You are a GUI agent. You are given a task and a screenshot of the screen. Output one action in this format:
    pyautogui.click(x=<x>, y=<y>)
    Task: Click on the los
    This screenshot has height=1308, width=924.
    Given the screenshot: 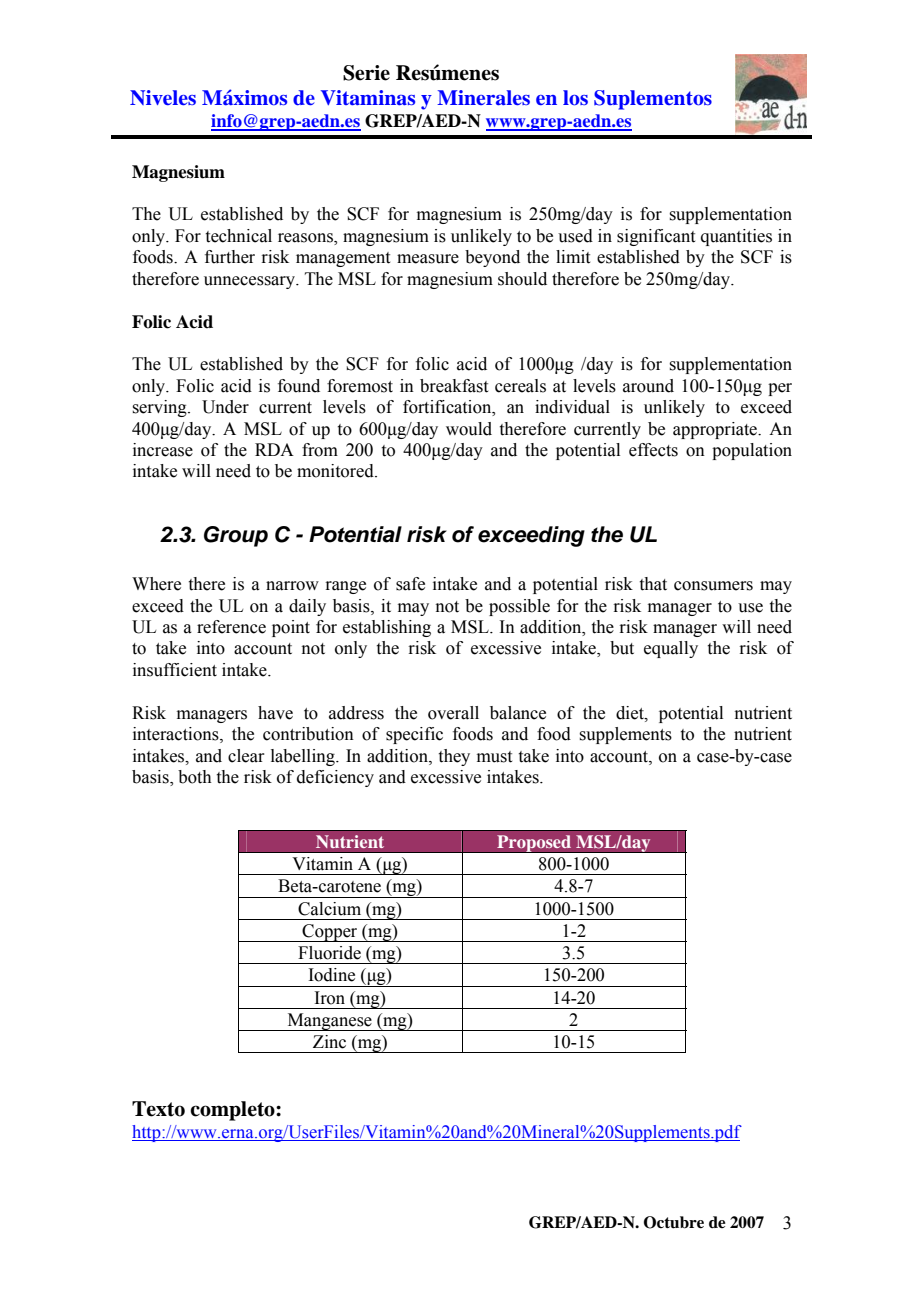 What is the action you would take?
    pyautogui.click(x=575, y=98)
